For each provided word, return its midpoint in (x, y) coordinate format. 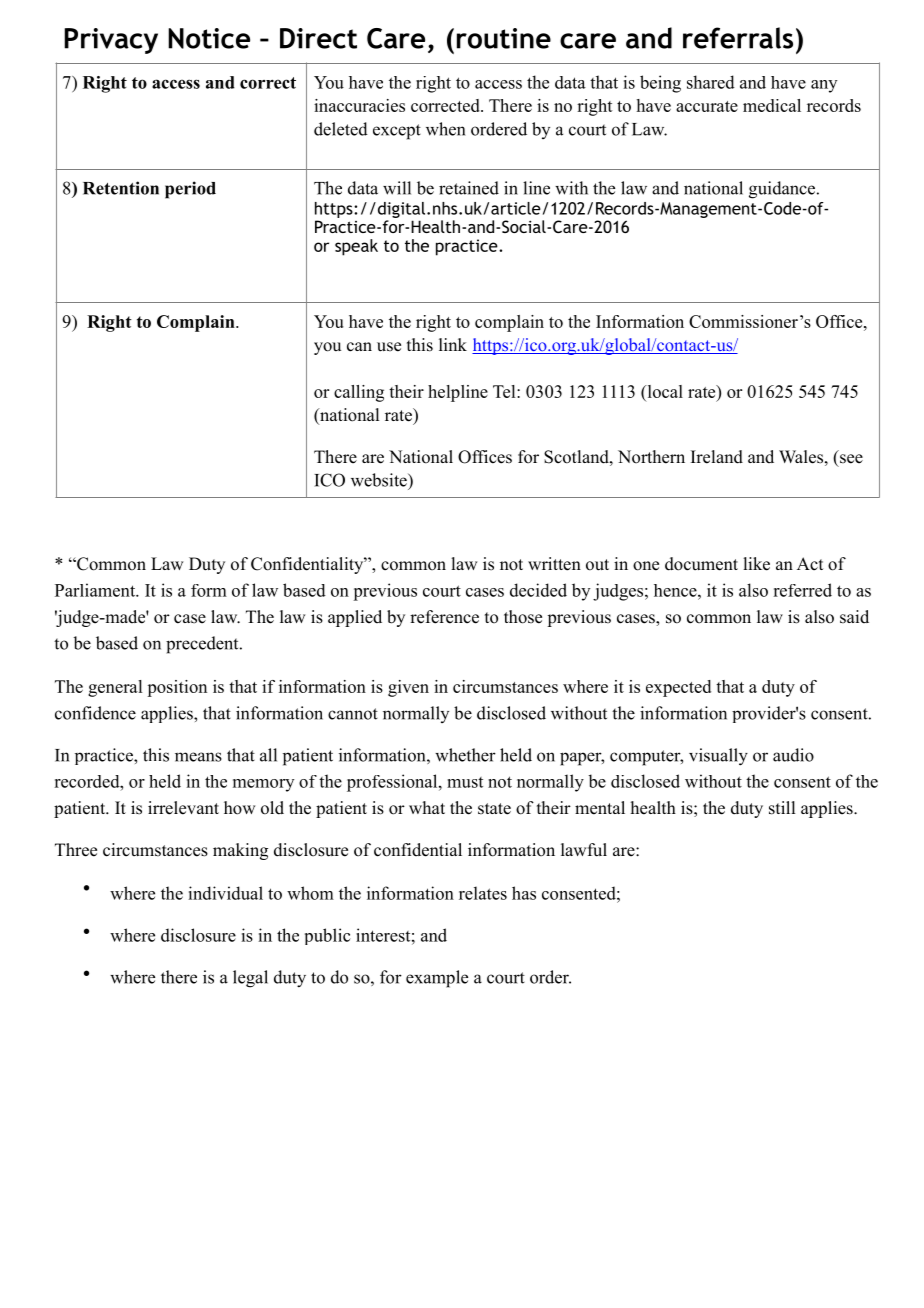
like (756, 564)
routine (504, 38)
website (380, 480)
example (437, 979)
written (554, 564)
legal (250, 979)
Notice (209, 38)
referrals (738, 38)
